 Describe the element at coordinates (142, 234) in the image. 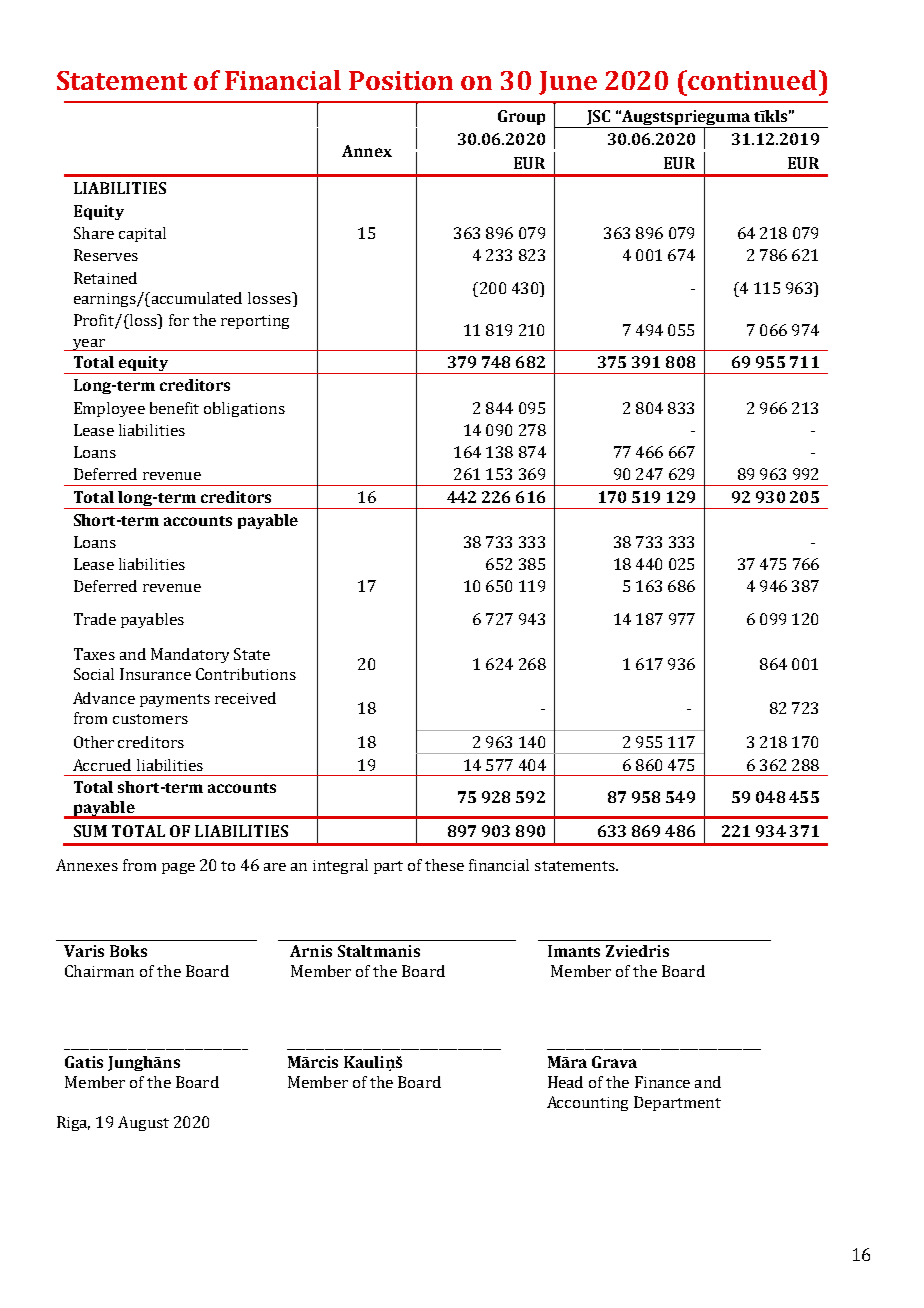

I see `capital` at that location.
